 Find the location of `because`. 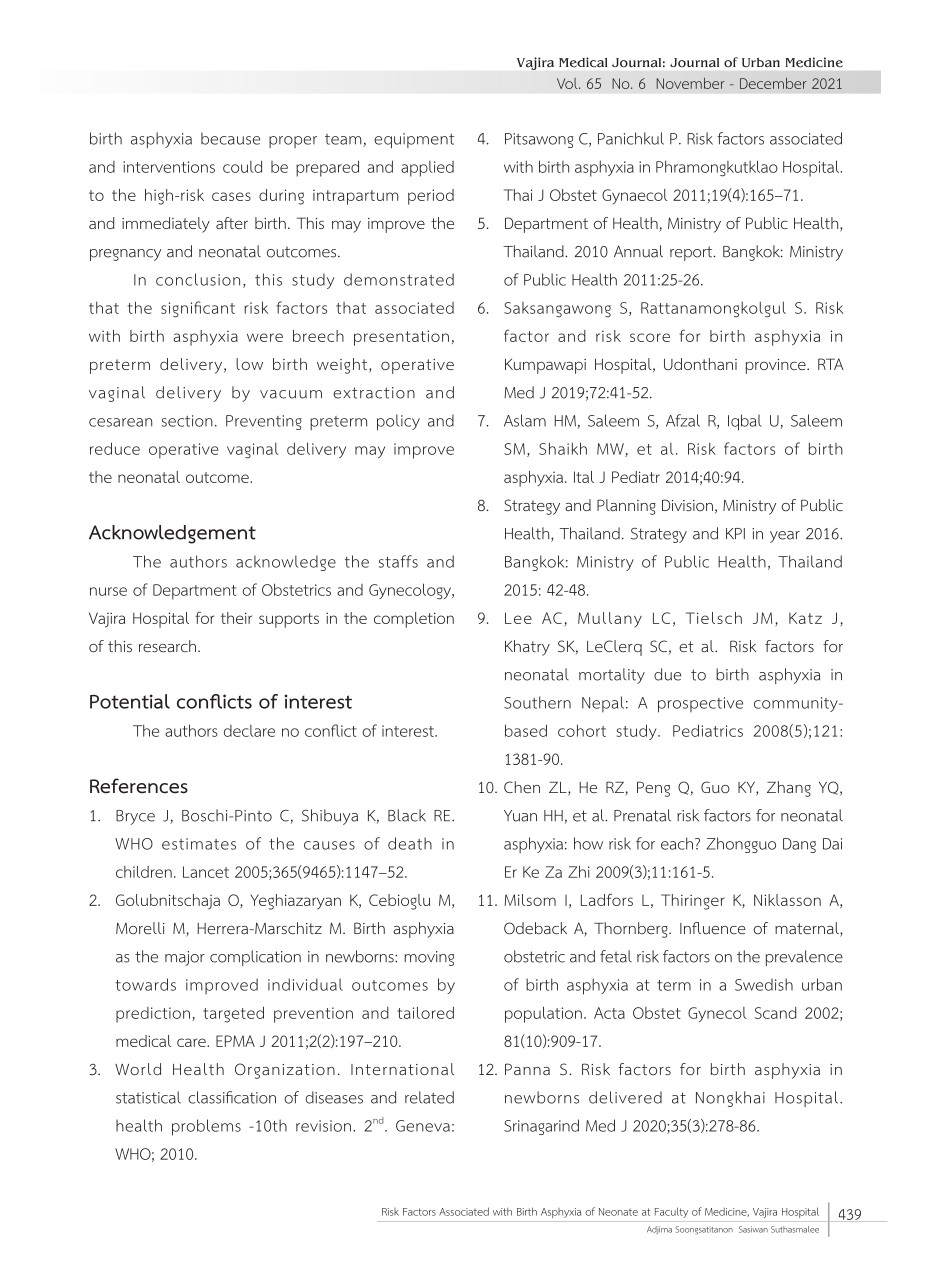

because is located at coordinates (230, 138).
